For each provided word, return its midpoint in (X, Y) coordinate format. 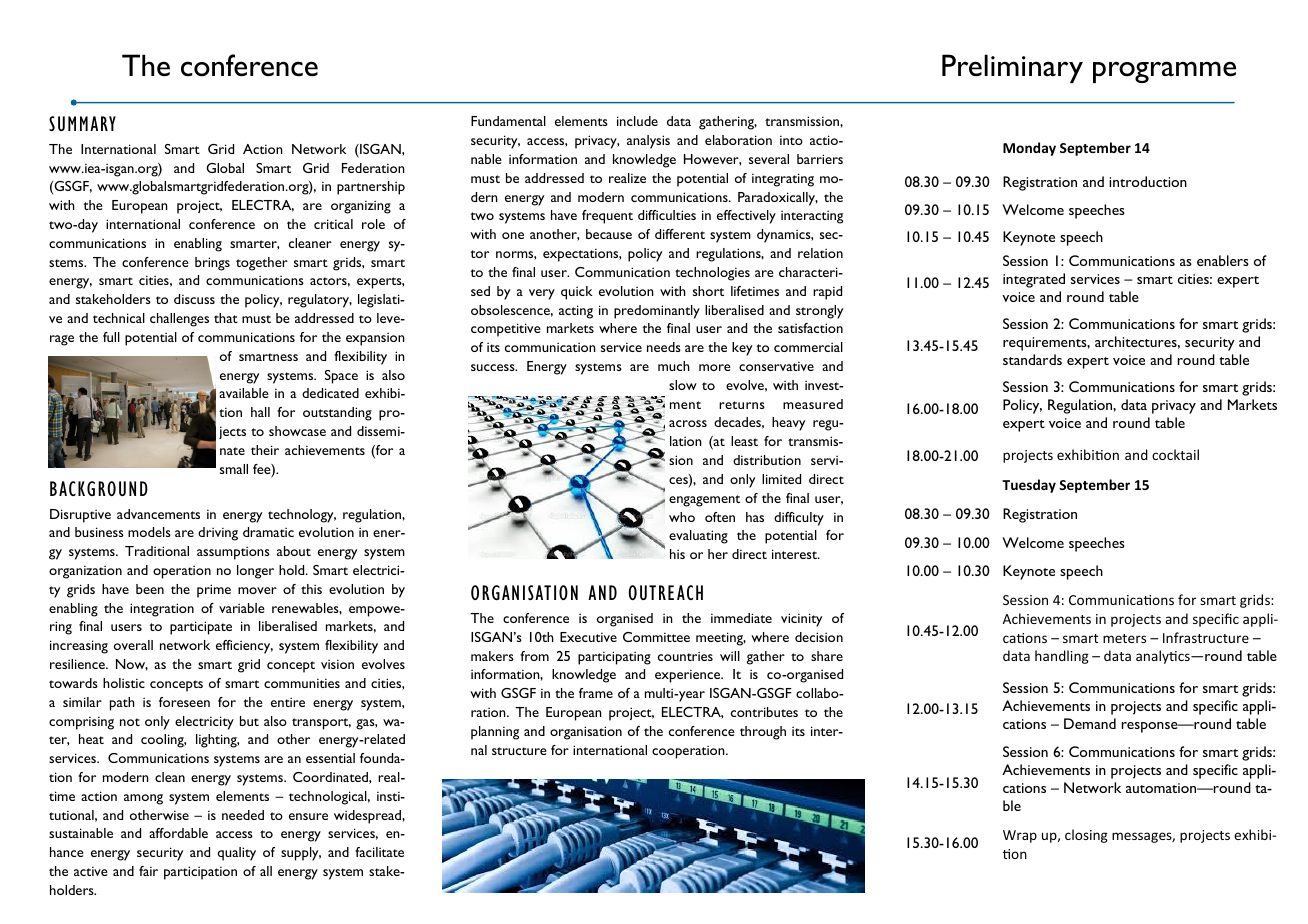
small (234, 469)
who (682, 517)
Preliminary (1012, 68)
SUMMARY (82, 123)
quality (237, 854)
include (637, 121)
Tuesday (1029, 486)
